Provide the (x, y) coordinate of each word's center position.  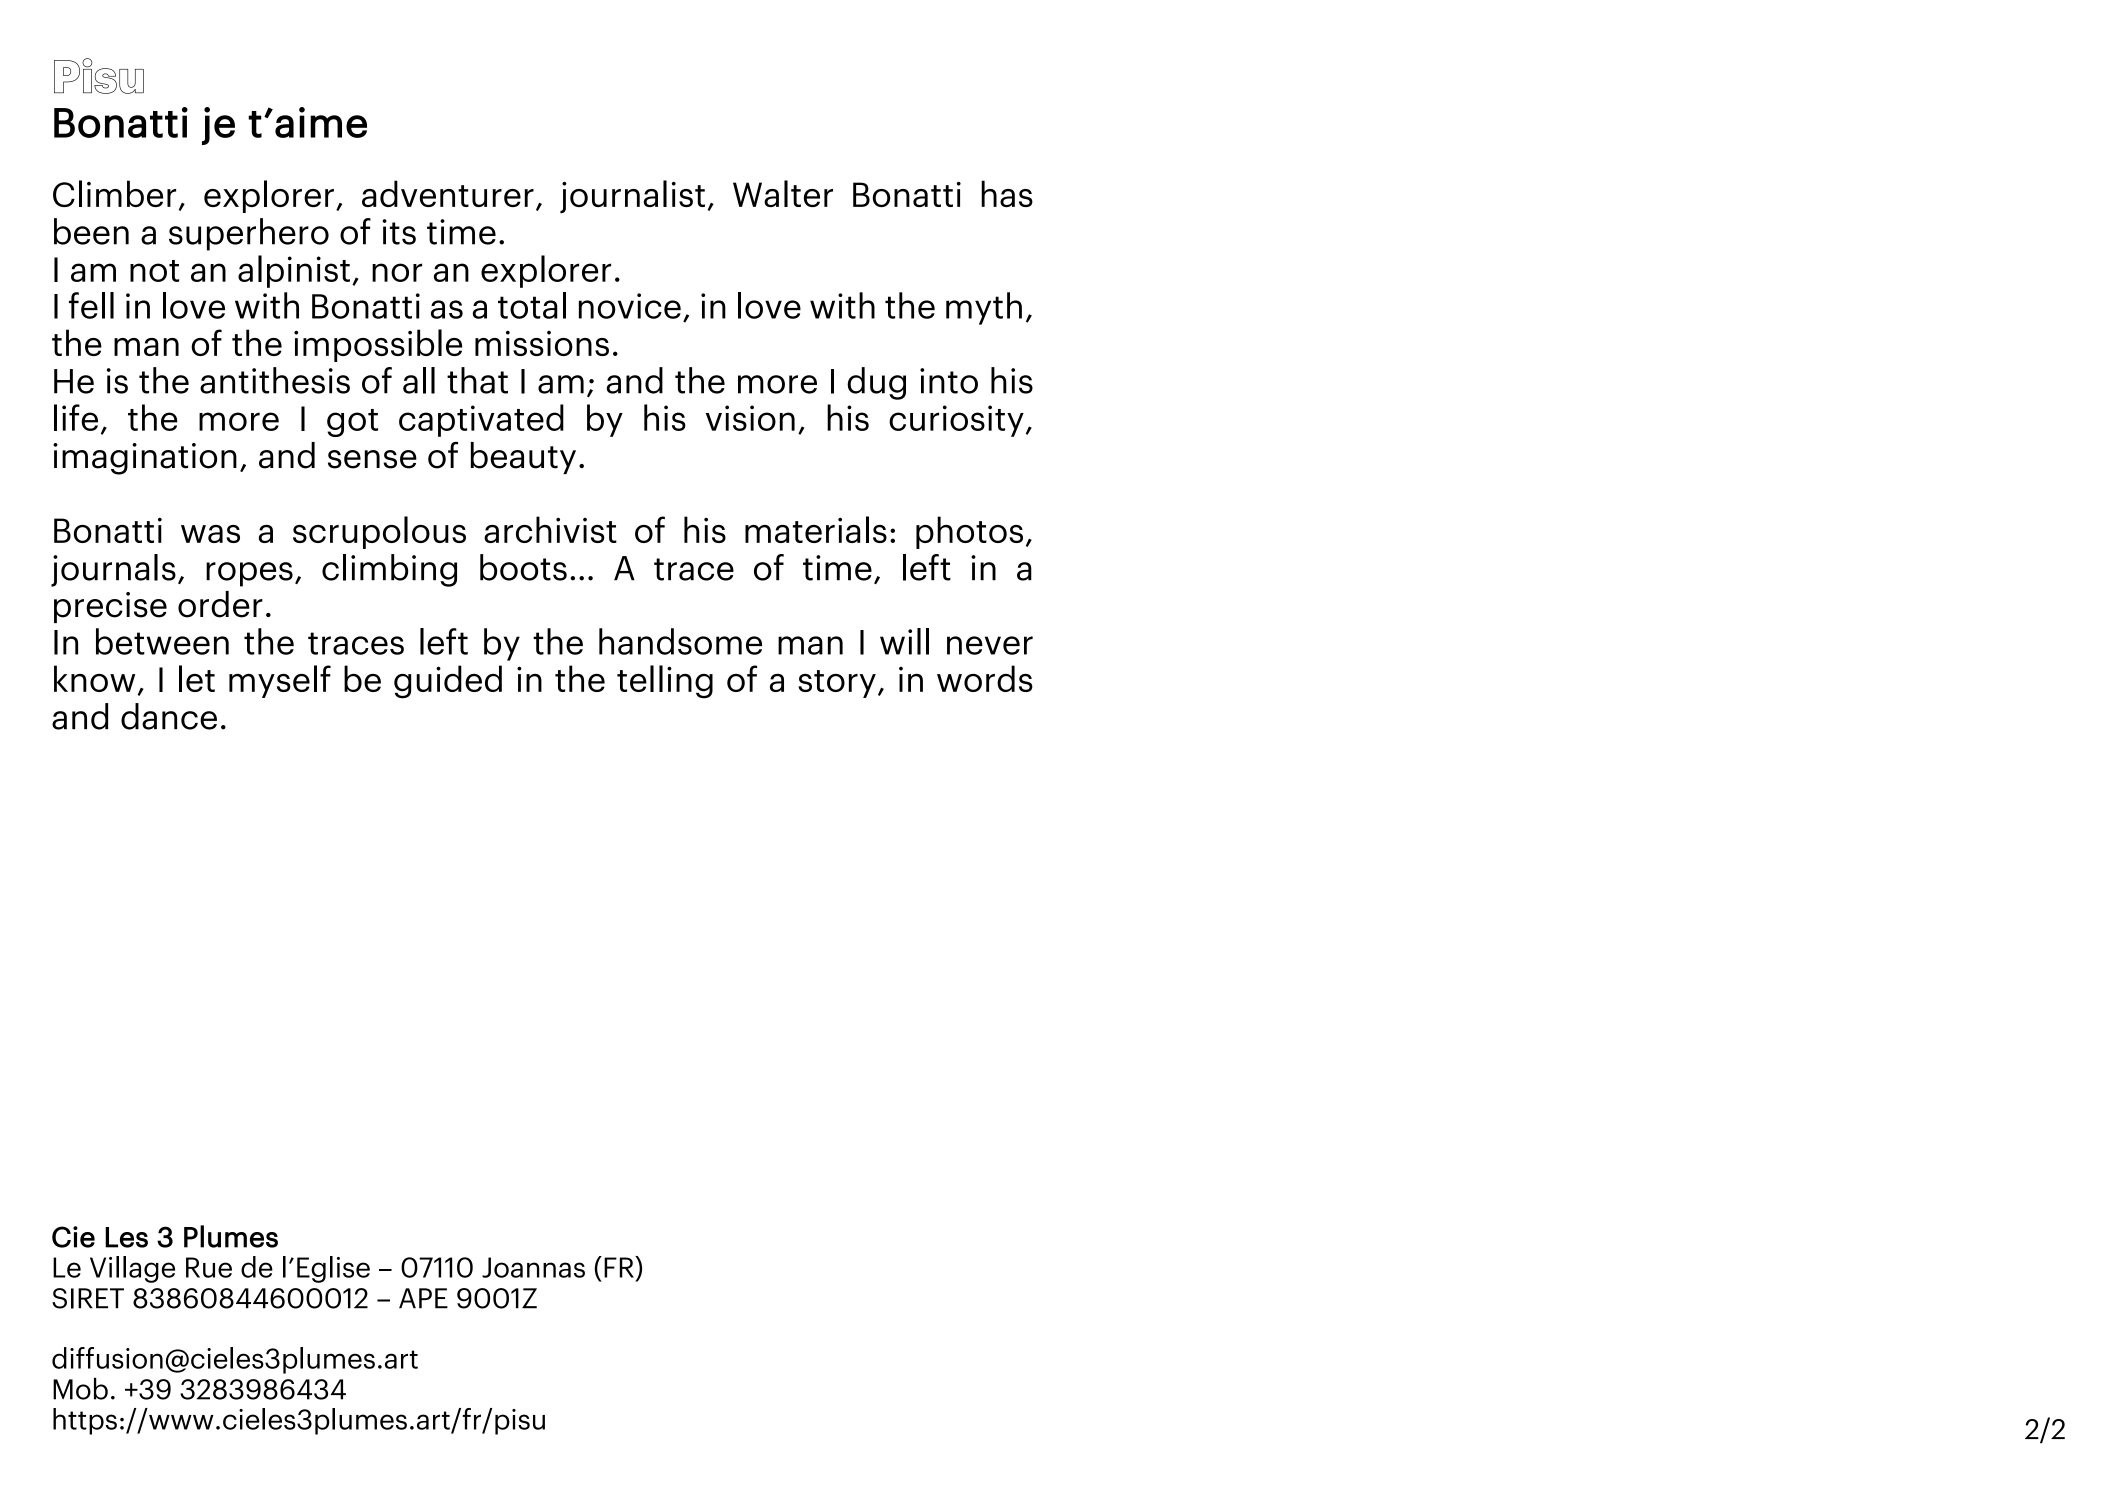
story (837, 684)
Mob (80, 1389)
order (220, 604)
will (904, 641)
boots (523, 567)
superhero (249, 234)
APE (423, 1298)
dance (169, 716)
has (1007, 193)
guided (448, 682)
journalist (632, 197)
